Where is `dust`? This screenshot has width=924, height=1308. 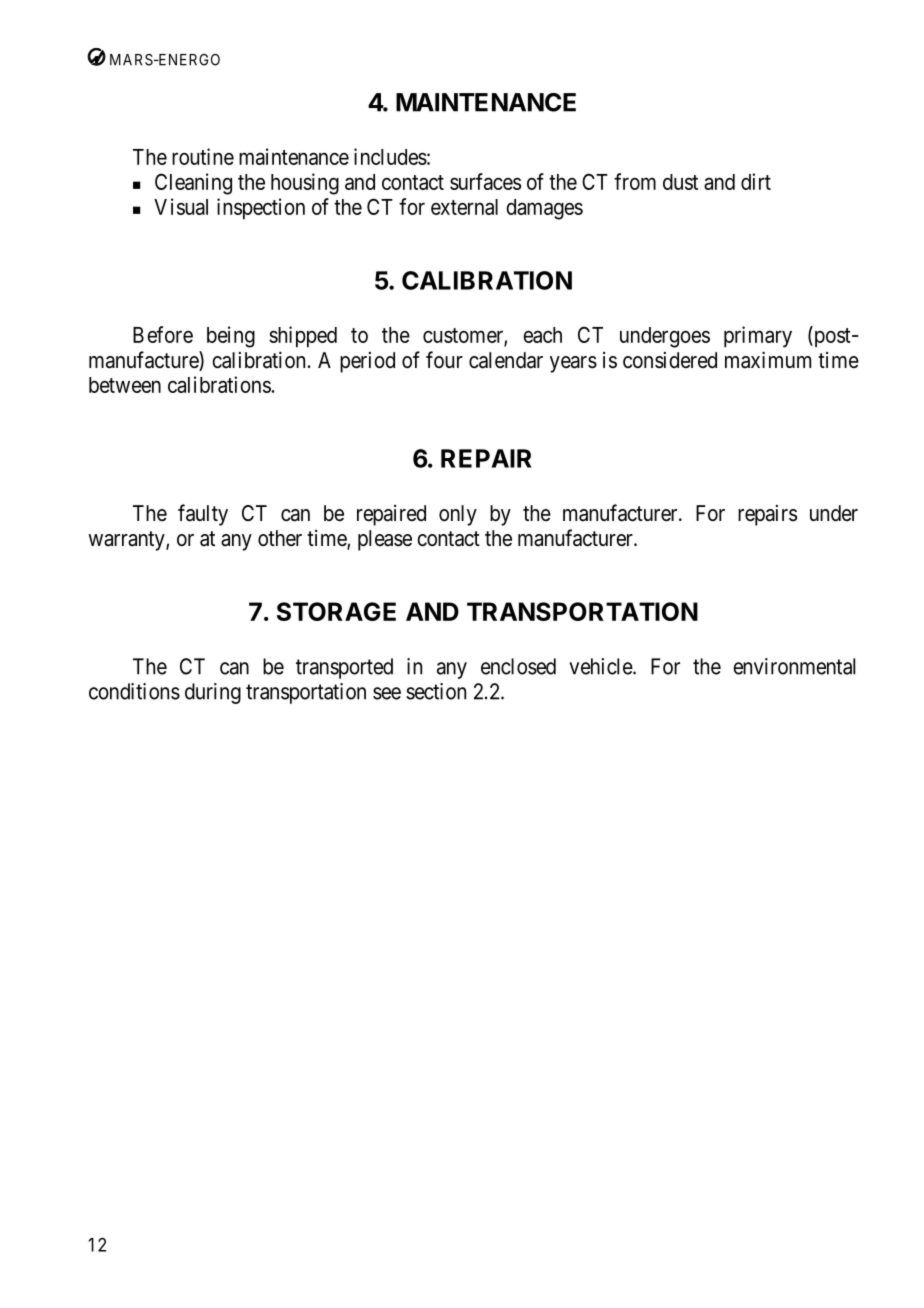 dust is located at coordinates (680, 182).
